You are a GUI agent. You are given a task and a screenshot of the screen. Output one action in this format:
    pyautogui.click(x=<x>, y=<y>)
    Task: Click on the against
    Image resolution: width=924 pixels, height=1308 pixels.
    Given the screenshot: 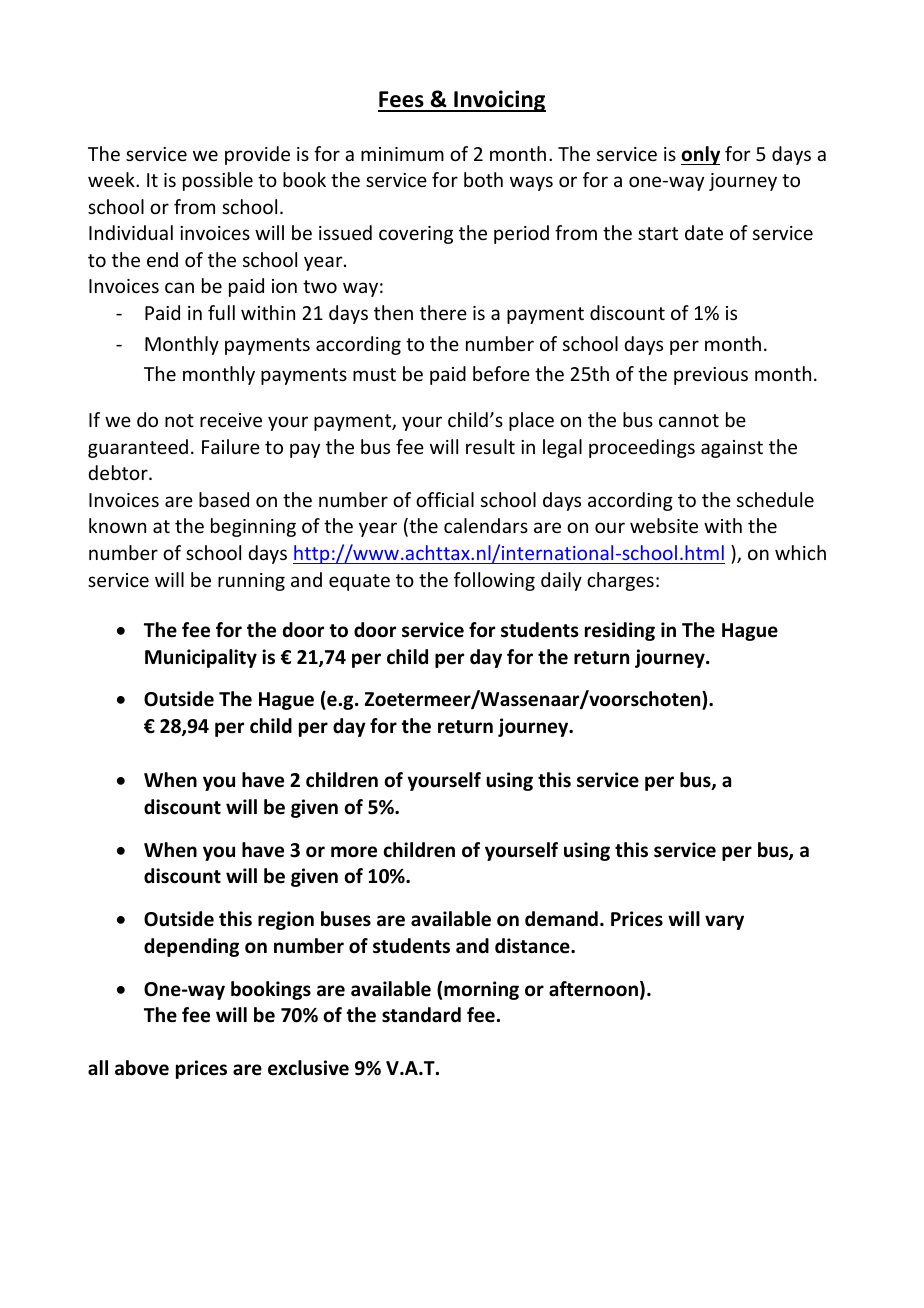 What is the action you would take?
    pyautogui.click(x=732, y=449)
